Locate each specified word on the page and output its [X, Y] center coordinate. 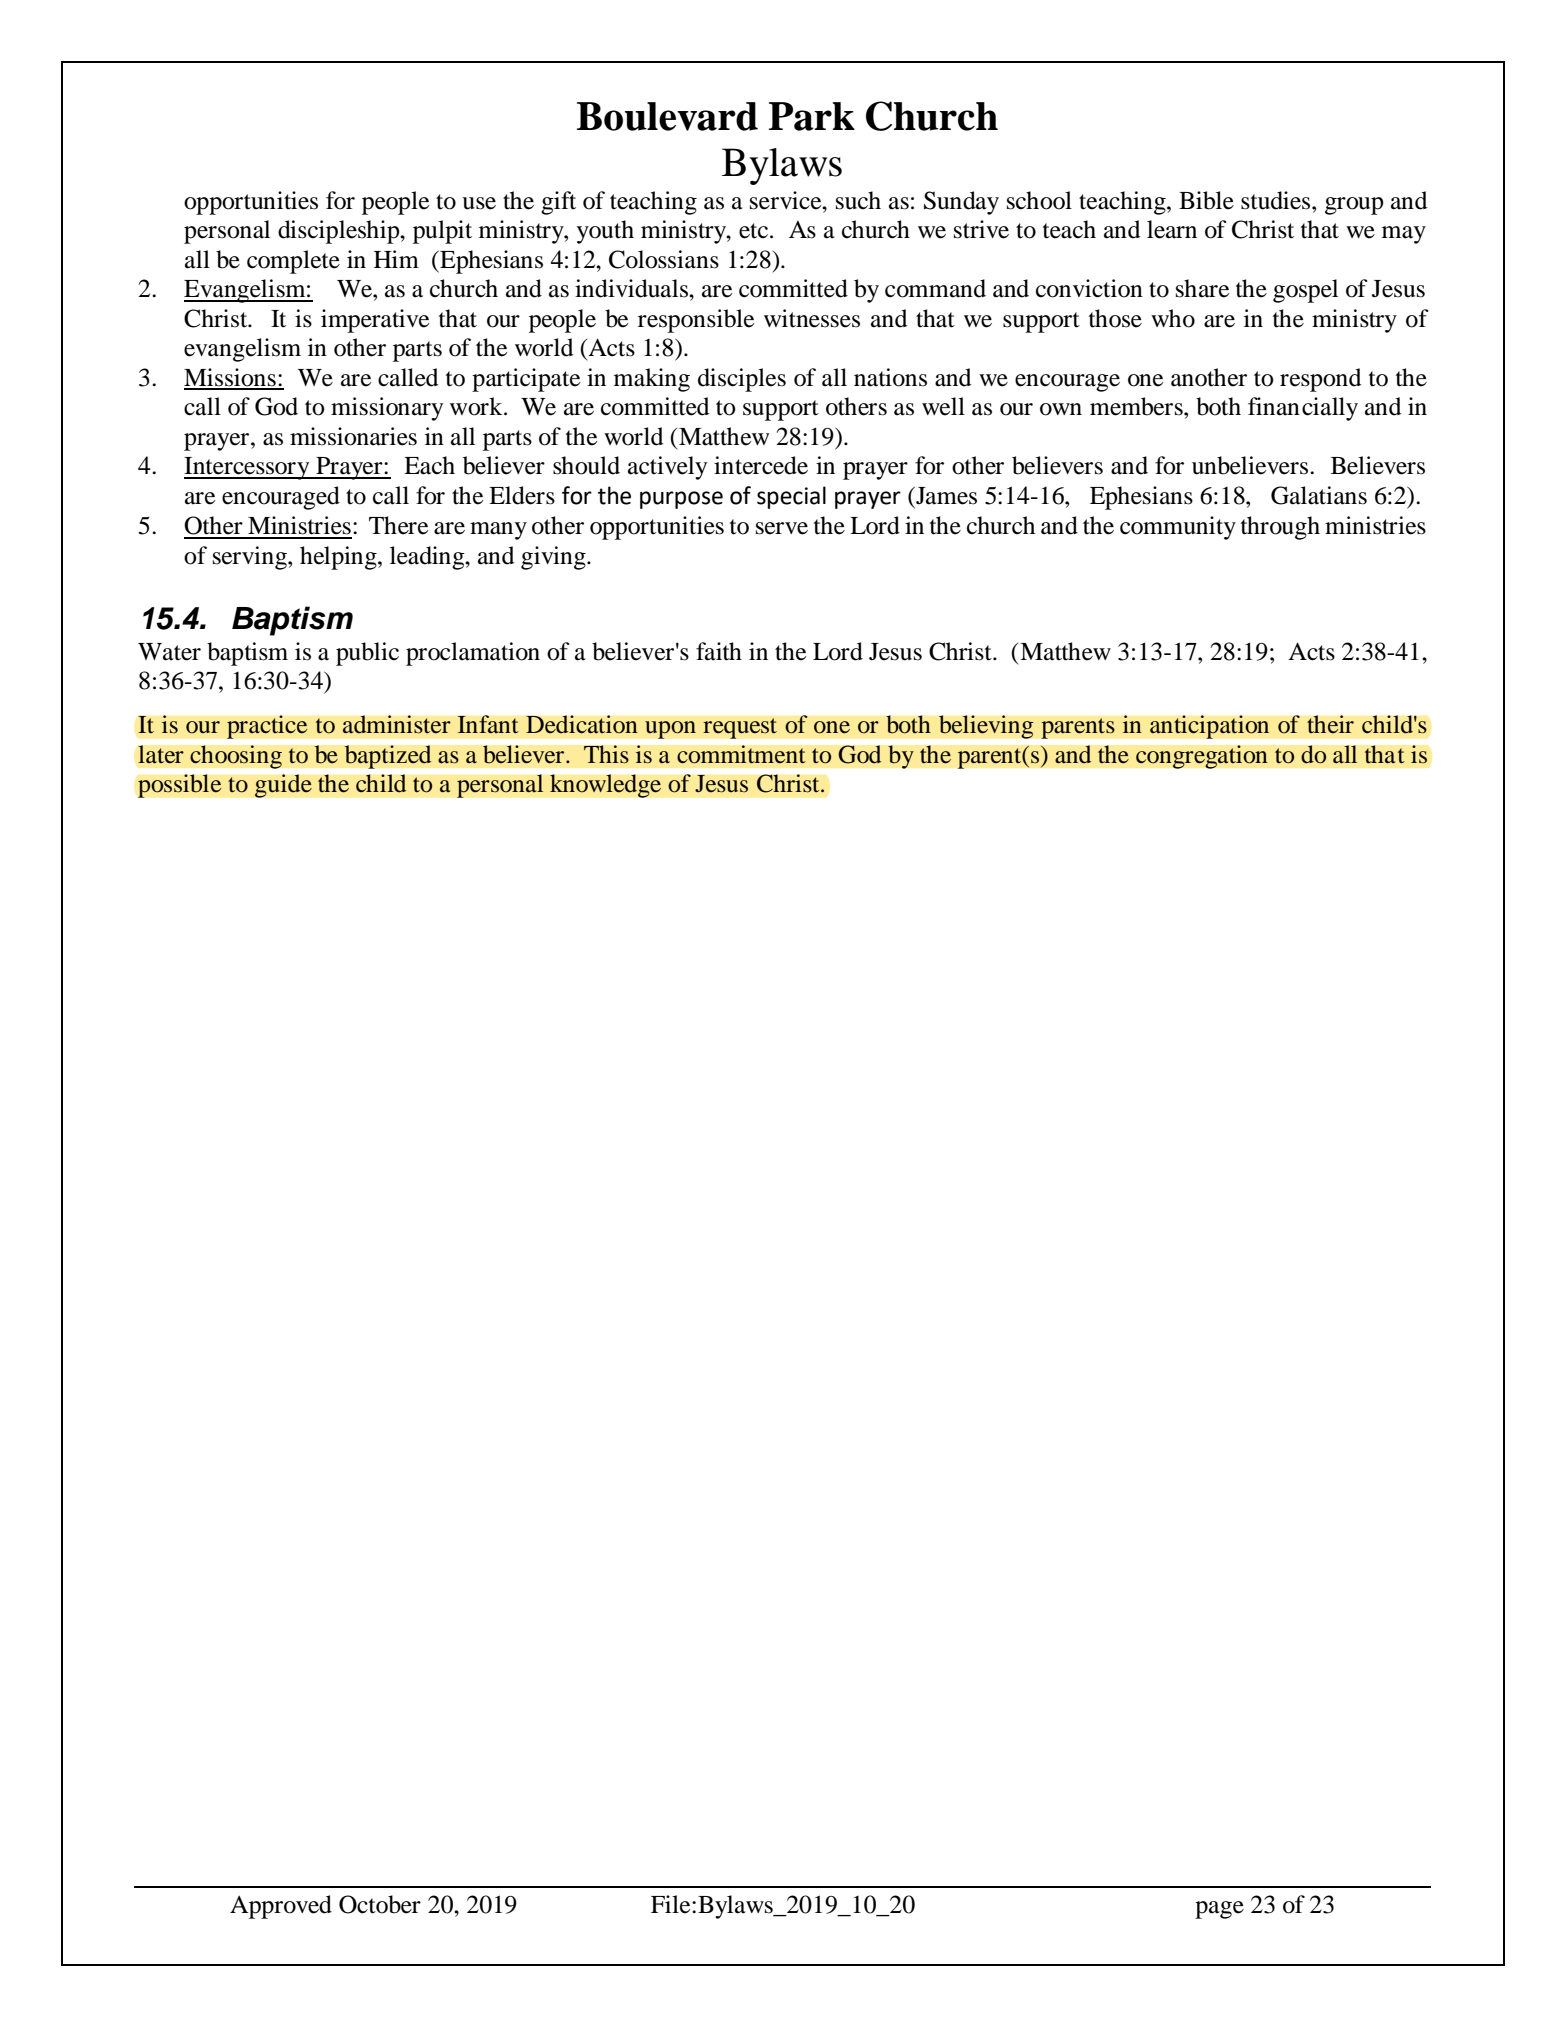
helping [339, 558]
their [1330, 724]
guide [283, 786]
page [1219, 1910]
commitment [741, 754]
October [380, 1904]
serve [782, 528]
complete [293, 262]
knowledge [606, 786]
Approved [281, 1907]
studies [1277, 200]
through [1280, 528]
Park [812, 116]
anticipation [1210, 727]
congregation [1202, 757]
